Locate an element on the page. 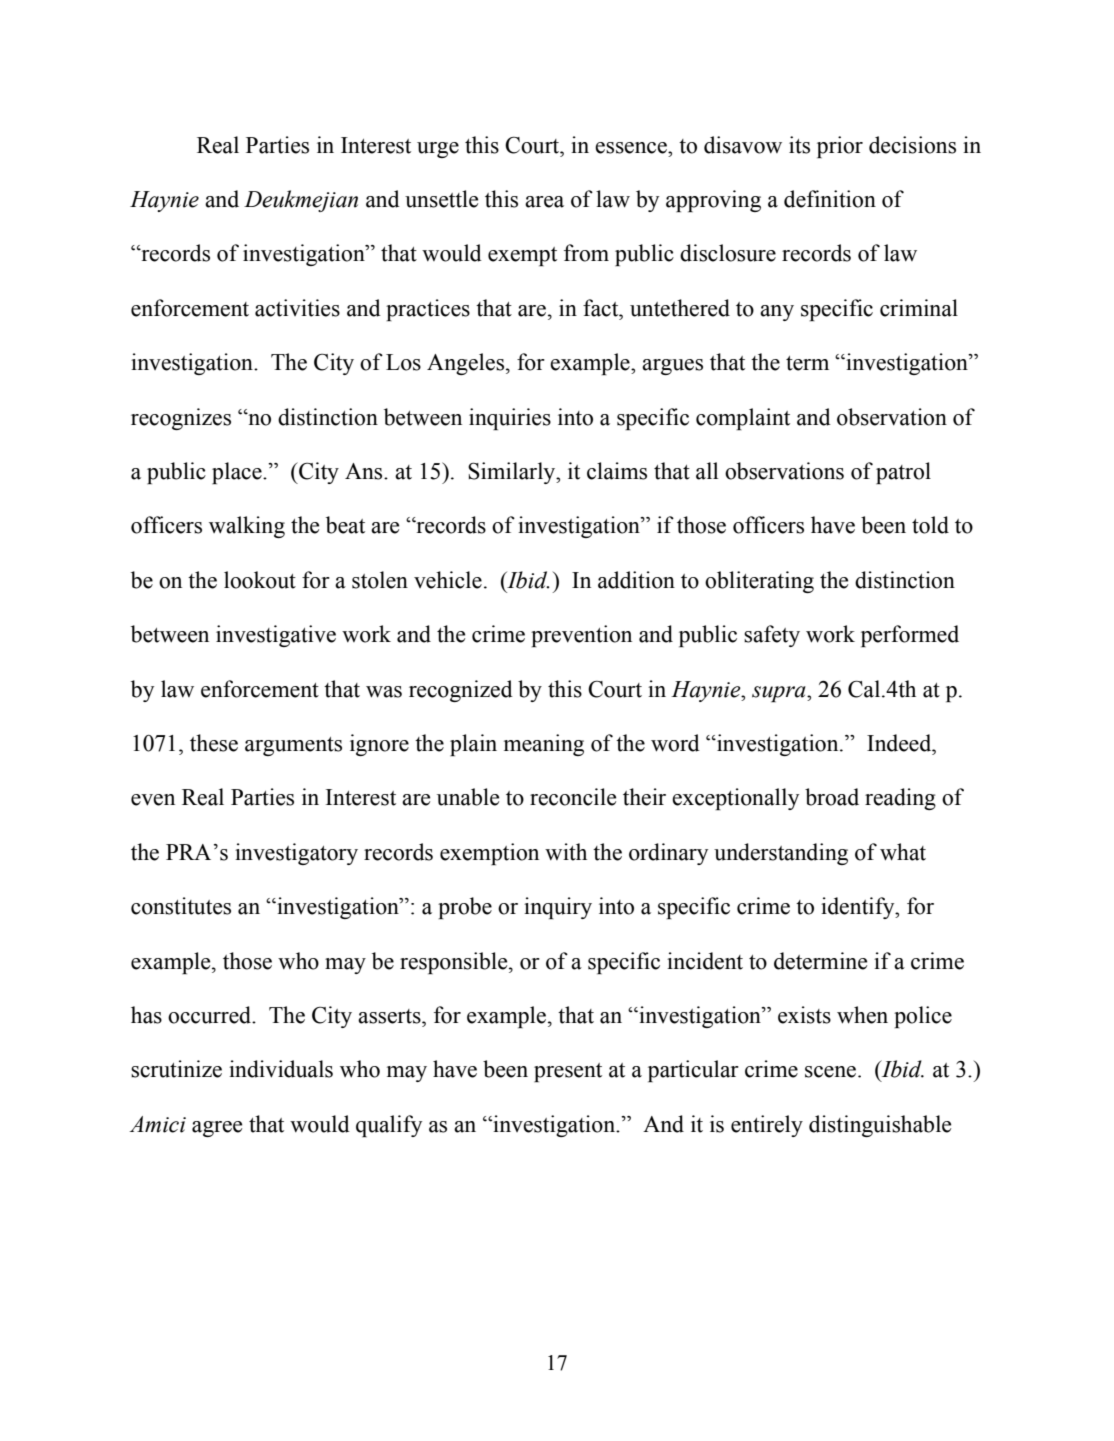  reconcile is located at coordinates (573, 797).
